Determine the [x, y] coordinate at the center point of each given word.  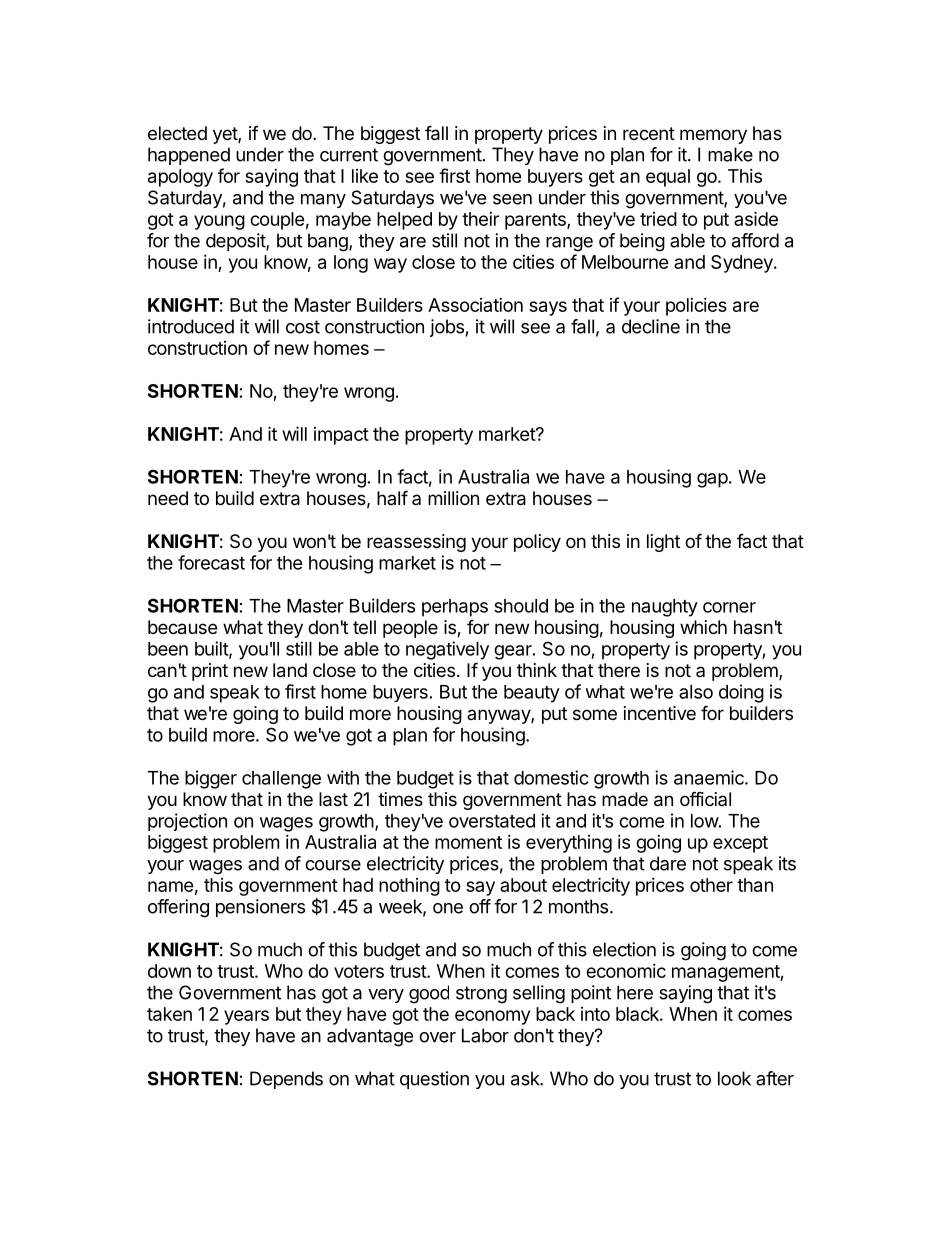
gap [712, 480]
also [696, 692]
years [246, 1017]
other [711, 885]
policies [696, 307]
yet [226, 135]
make [730, 154]
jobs [447, 328]
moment [468, 842]
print [210, 672]
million [453, 498]
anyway [499, 716]
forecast [211, 562]
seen [512, 199]
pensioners [260, 908]
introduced [191, 326]
